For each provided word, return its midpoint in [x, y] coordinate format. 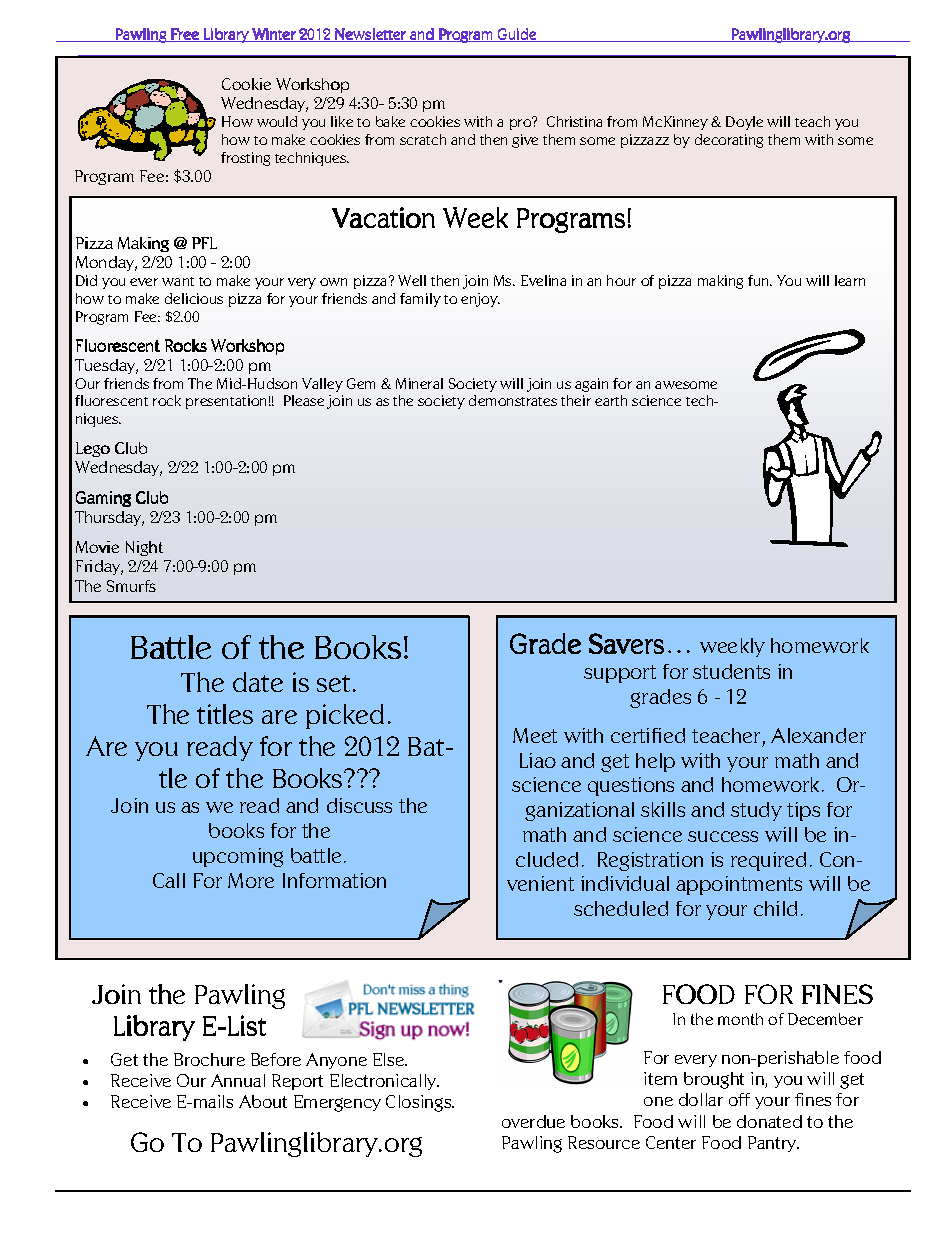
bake [390, 121]
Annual [238, 1080]
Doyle [744, 123]
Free [185, 35]
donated [769, 1121]
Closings [420, 1103]
